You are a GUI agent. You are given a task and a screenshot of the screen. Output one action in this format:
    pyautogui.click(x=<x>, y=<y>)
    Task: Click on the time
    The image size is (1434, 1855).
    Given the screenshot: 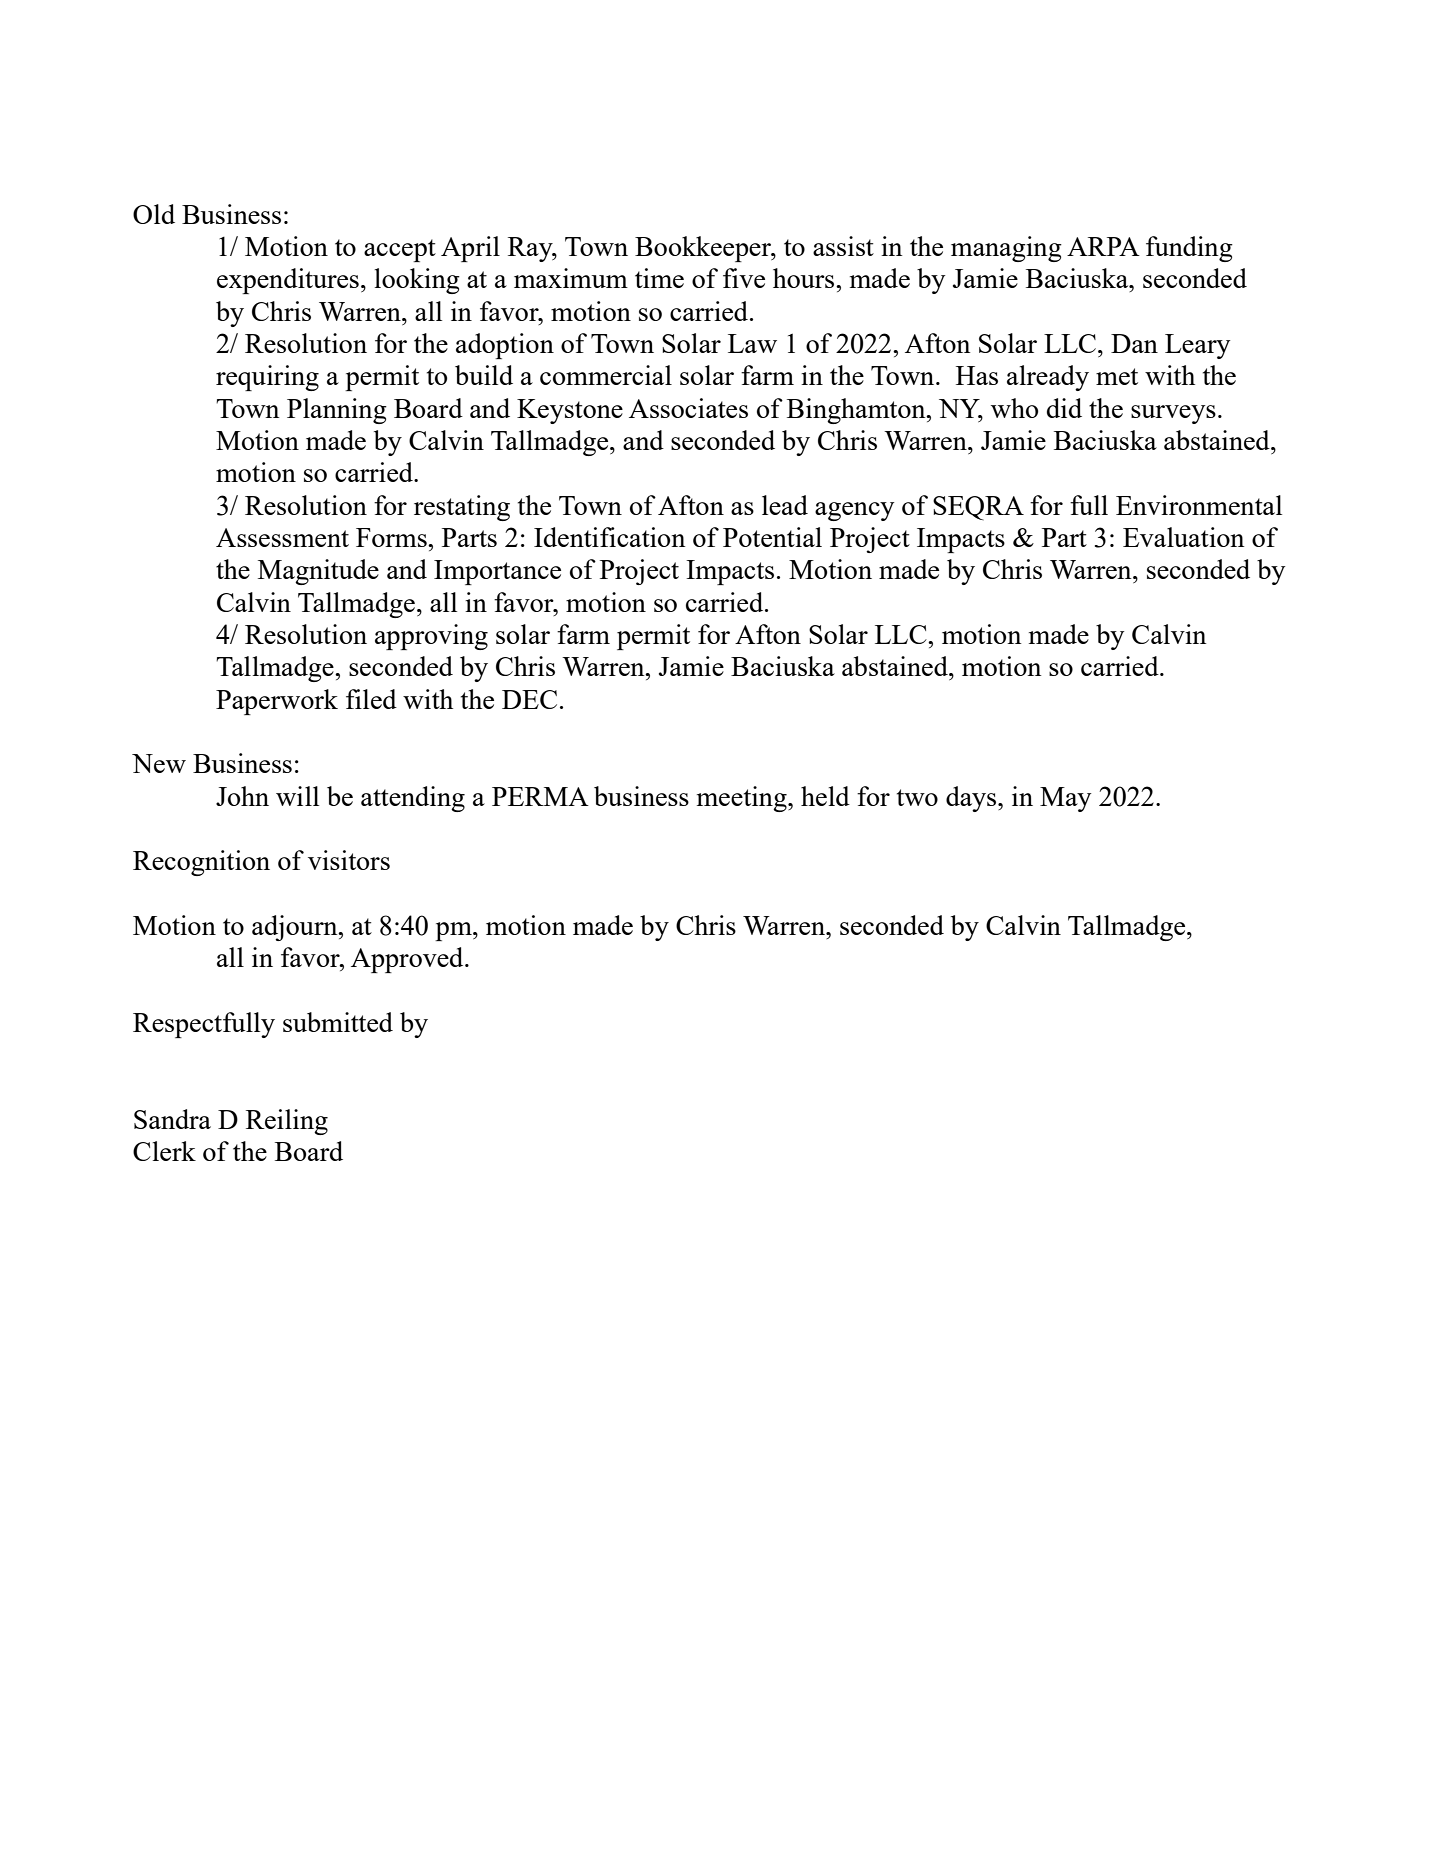 What is the action you would take?
    pyautogui.click(x=659, y=278)
